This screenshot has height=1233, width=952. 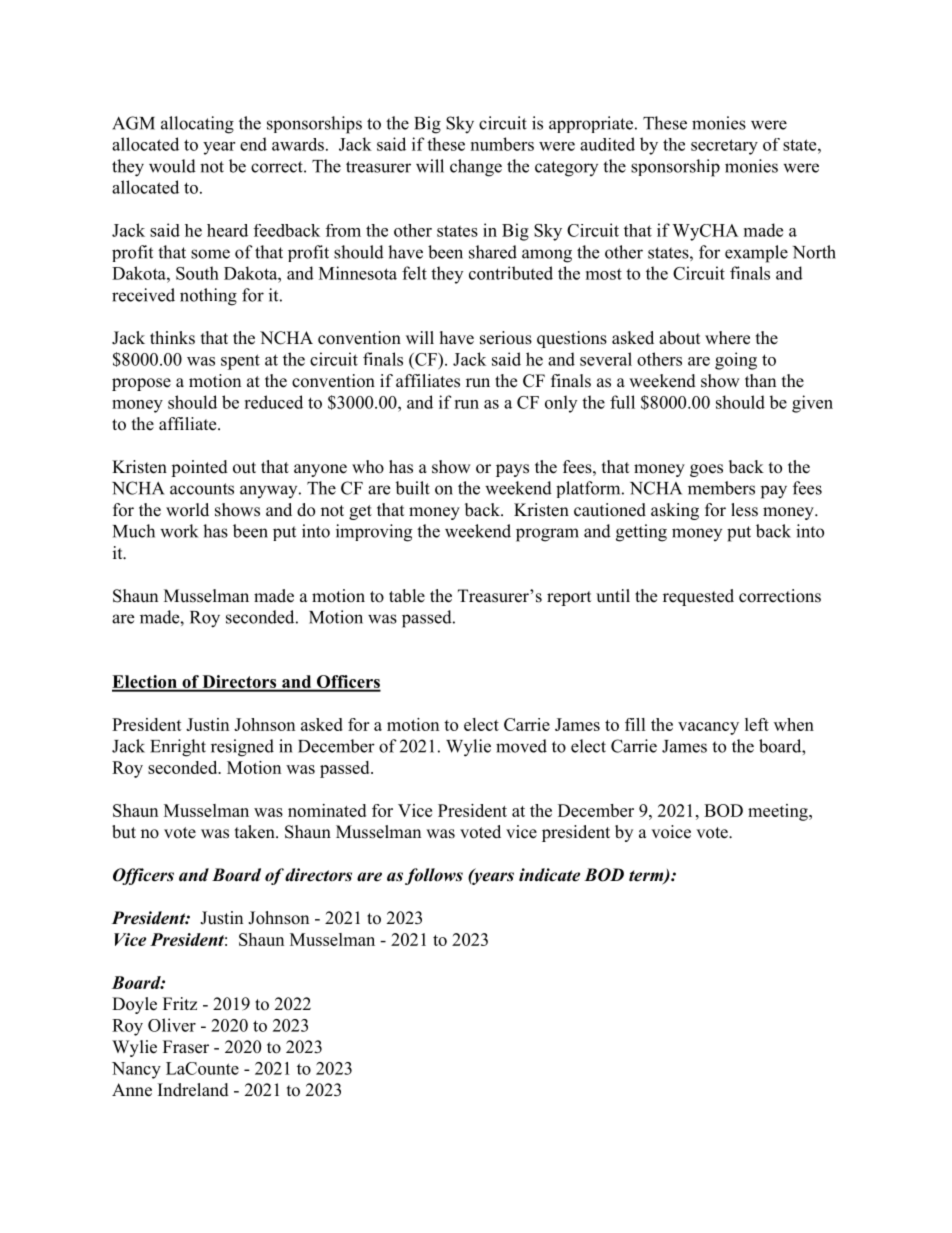 I want to click on change, so click(x=476, y=168).
